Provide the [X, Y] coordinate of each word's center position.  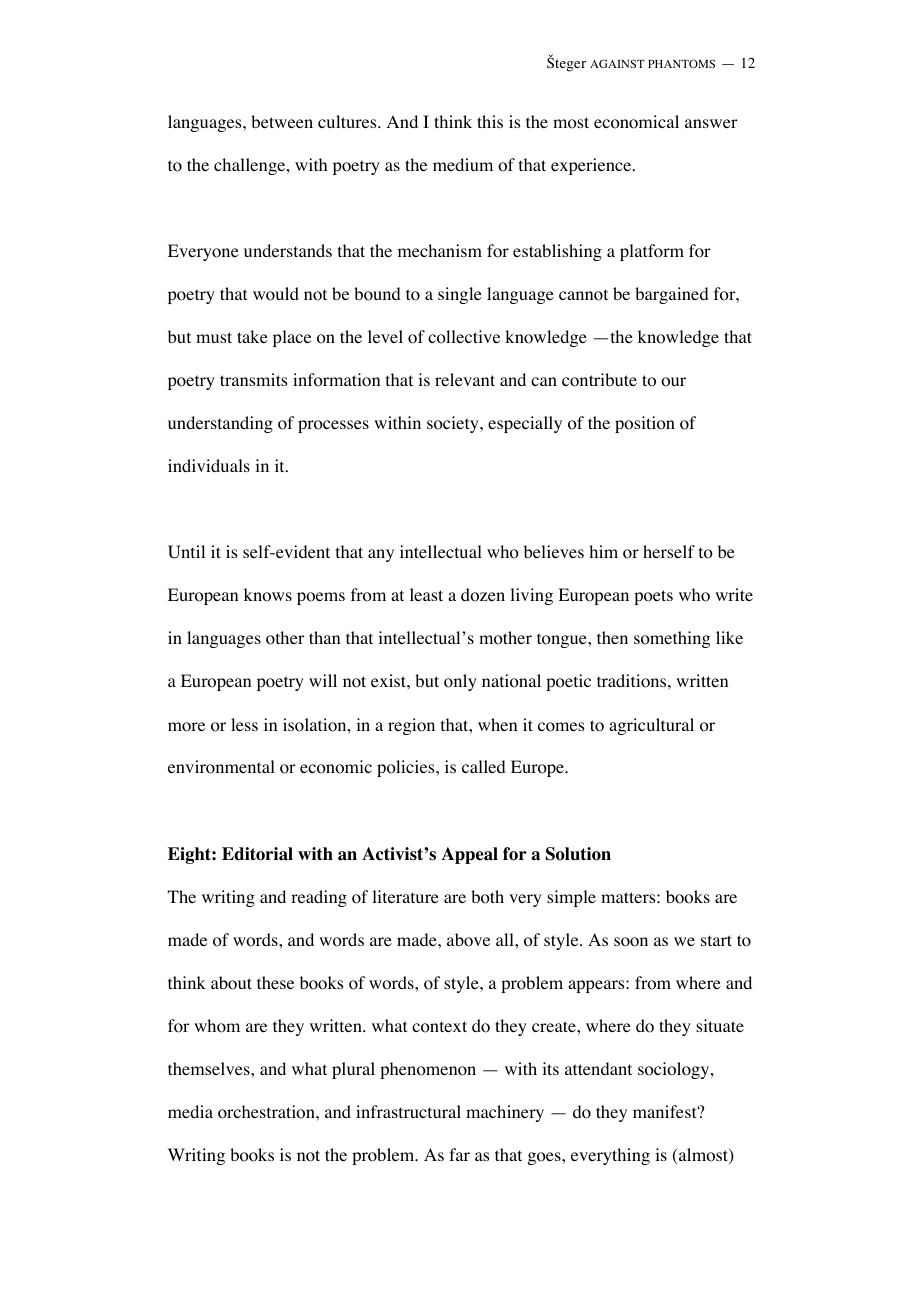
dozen [483, 595]
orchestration [267, 1112]
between [282, 121]
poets [653, 597]
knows [268, 595]
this [490, 121]
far [459, 1154]
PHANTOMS [681, 63]
